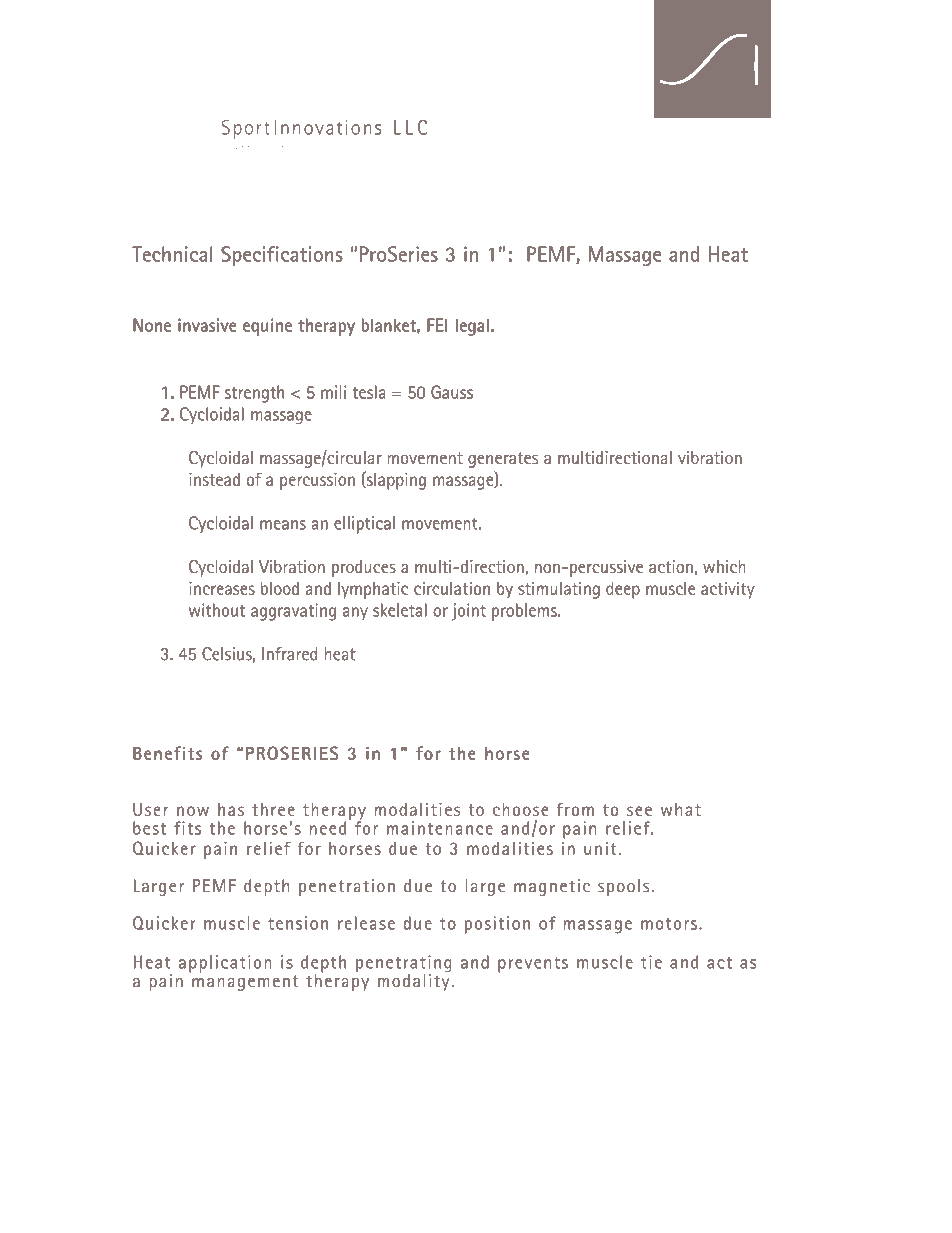 Image resolution: width=952 pixels, height=1233 pixels. Describe the element at coordinates (173, 255) in the image. I see `Technical` at that location.
